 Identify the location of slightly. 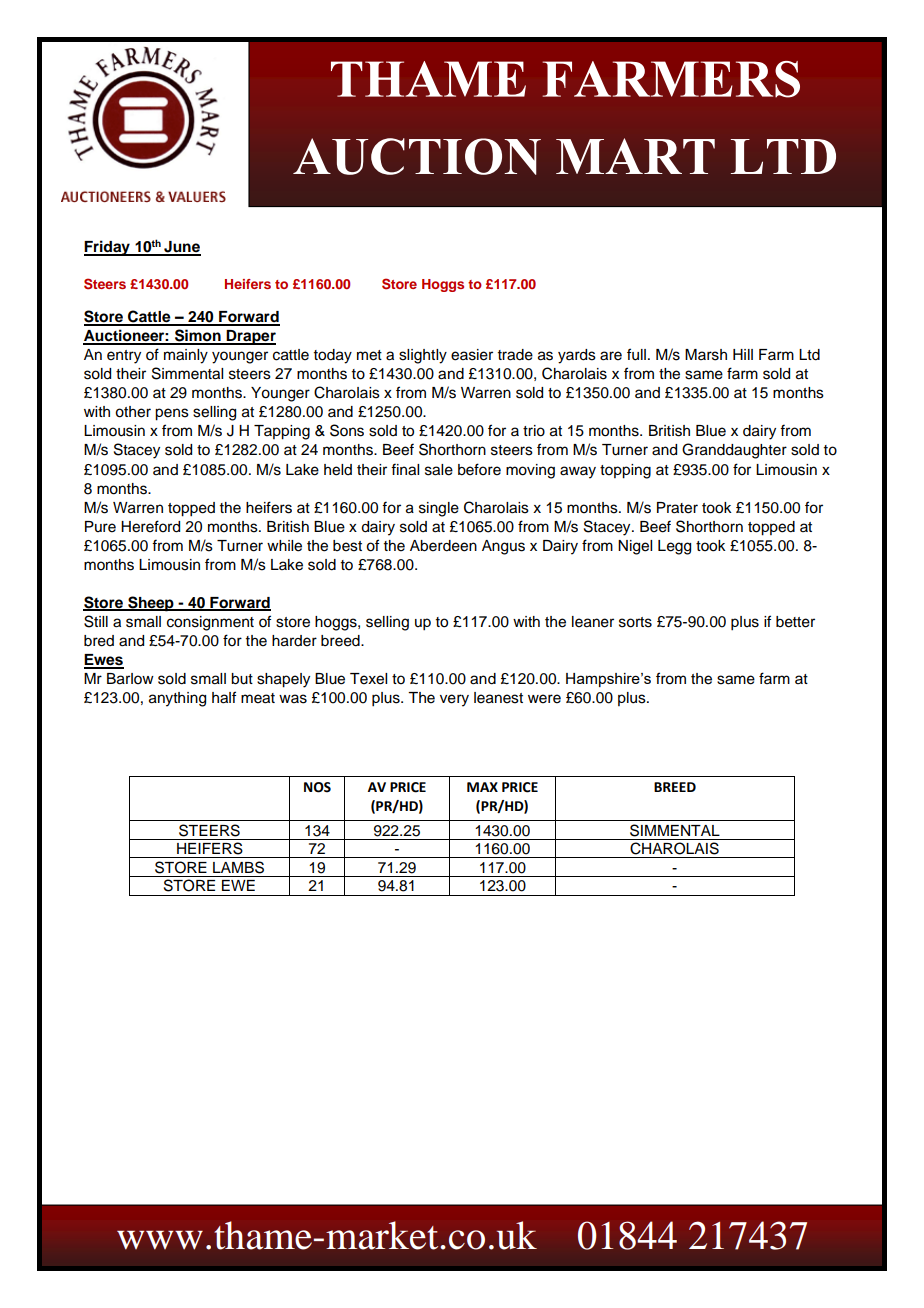
(423, 356).
